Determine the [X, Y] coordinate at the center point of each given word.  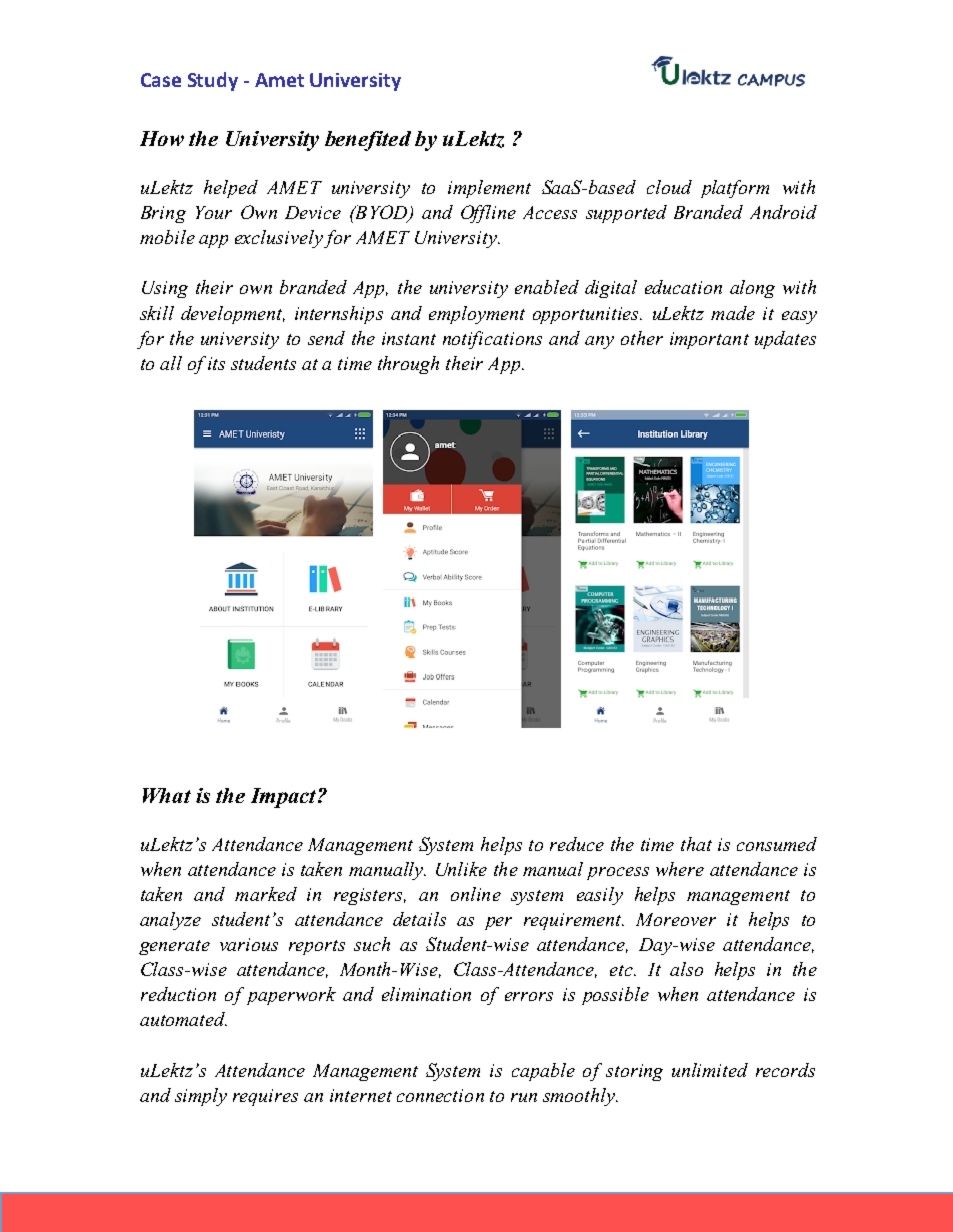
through [408, 365]
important [709, 340]
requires [265, 1097]
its [216, 363]
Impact [285, 798]
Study [213, 81]
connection [440, 1095]
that [696, 844]
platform [735, 189]
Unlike [461, 869]
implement [489, 189]
